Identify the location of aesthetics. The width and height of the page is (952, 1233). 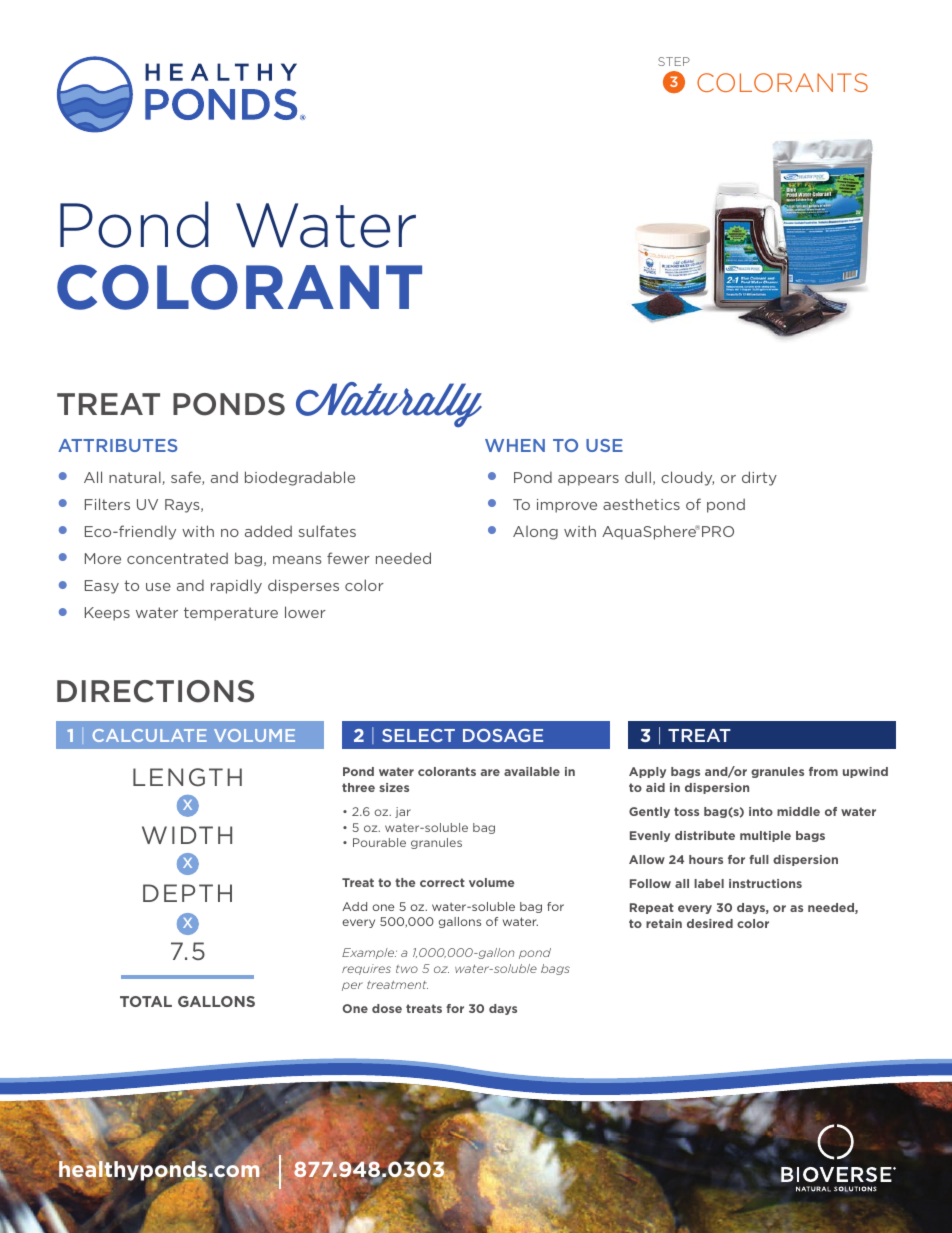
(641, 504).
